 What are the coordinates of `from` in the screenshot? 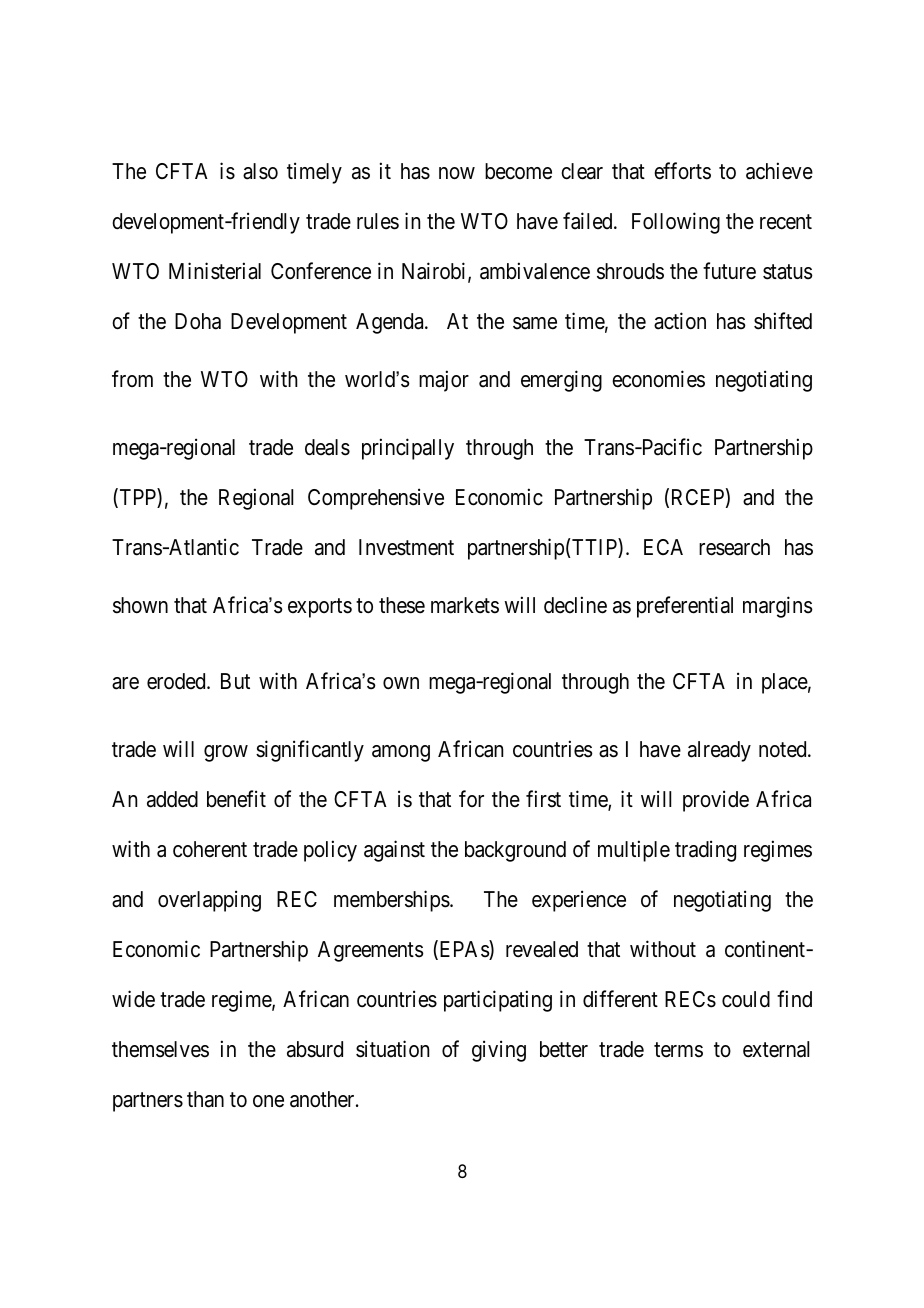 It's located at (132, 378).
